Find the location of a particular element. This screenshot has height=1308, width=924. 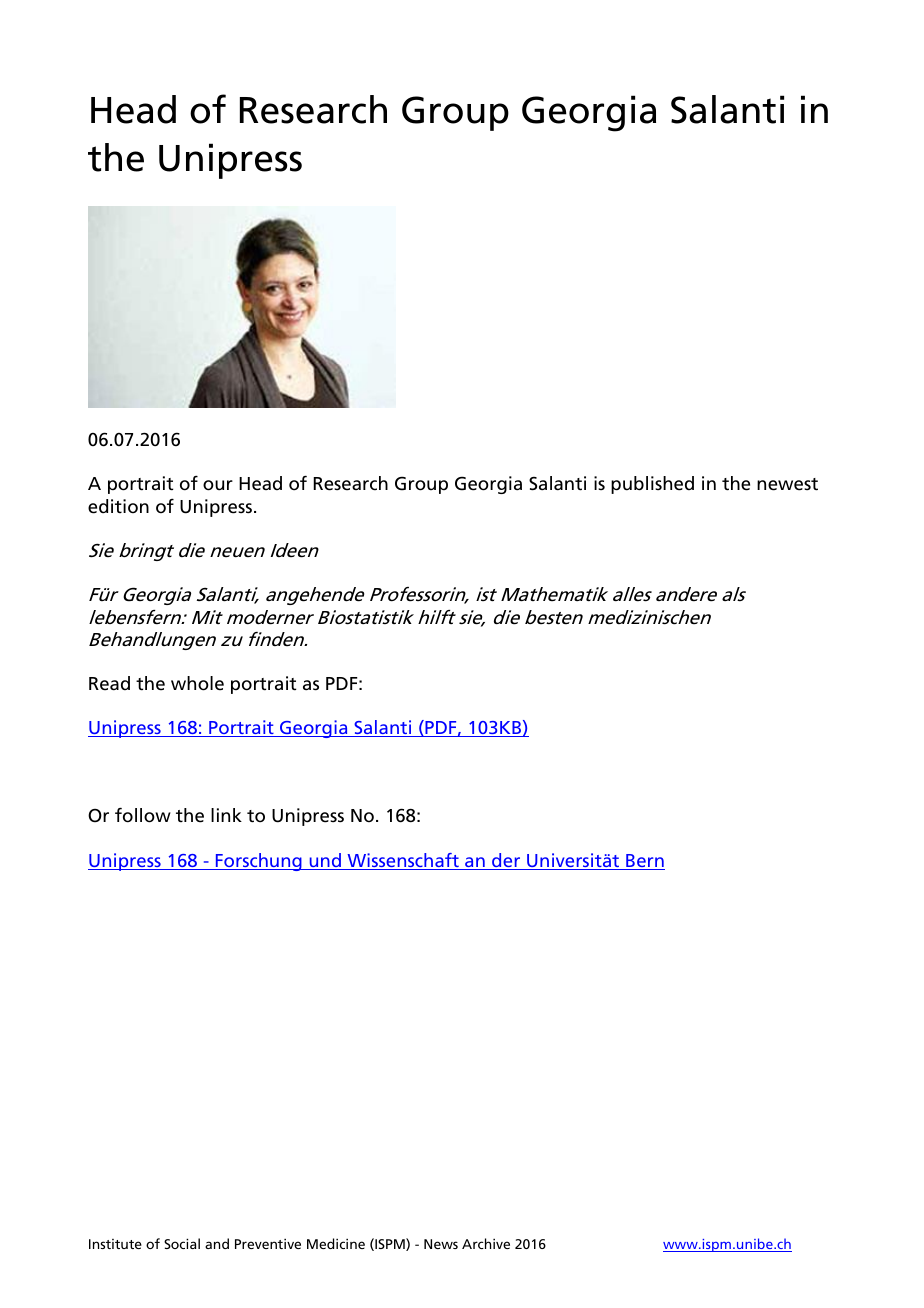

Institute is located at coordinates (115, 1244).
